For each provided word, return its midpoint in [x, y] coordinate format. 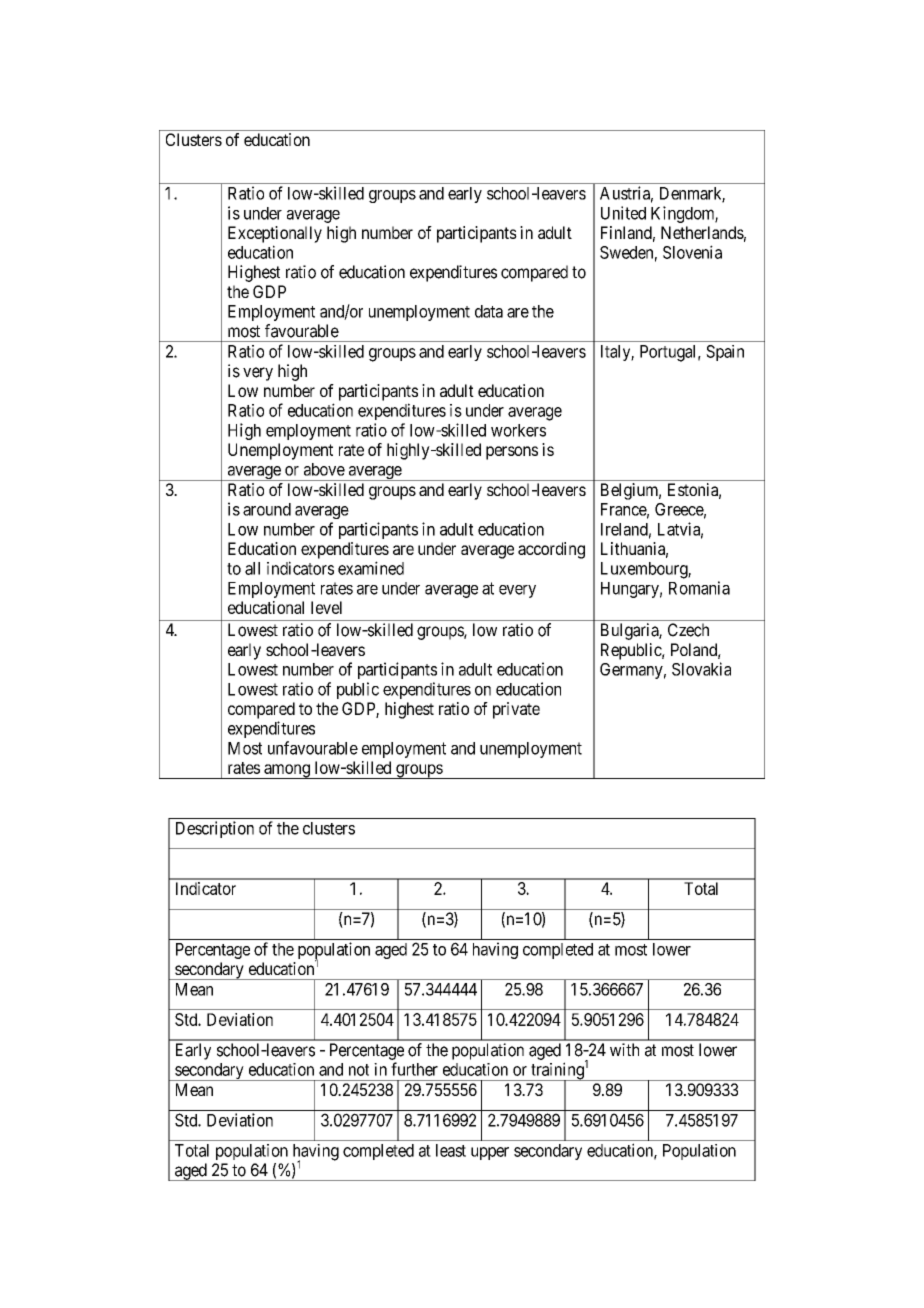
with [624, 1049]
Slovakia [701, 669]
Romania [699, 588]
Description [215, 829]
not [359, 1070]
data [489, 311]
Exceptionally [275, 234]
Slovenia [692, 252]
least [451, 1150]
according [551, 550]
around [267, 509]
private [516, 710]
